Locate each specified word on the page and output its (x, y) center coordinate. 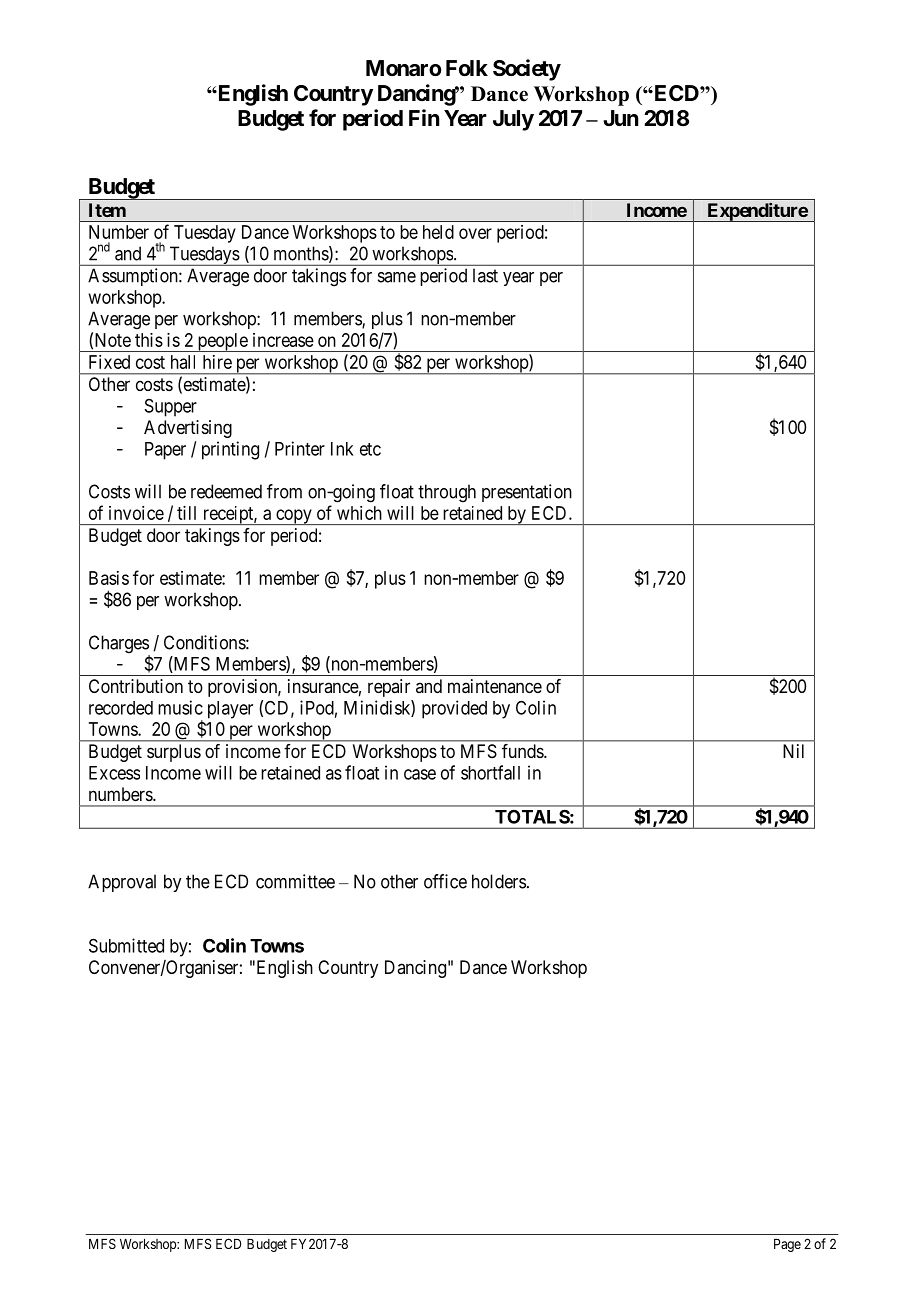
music (180, 707)
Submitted (126, 945)
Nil (793, 751)
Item (107, 210)
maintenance (495, 686)
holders (499, 881)
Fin (424, 117)
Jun (621, 118)
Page (787, 1245)
